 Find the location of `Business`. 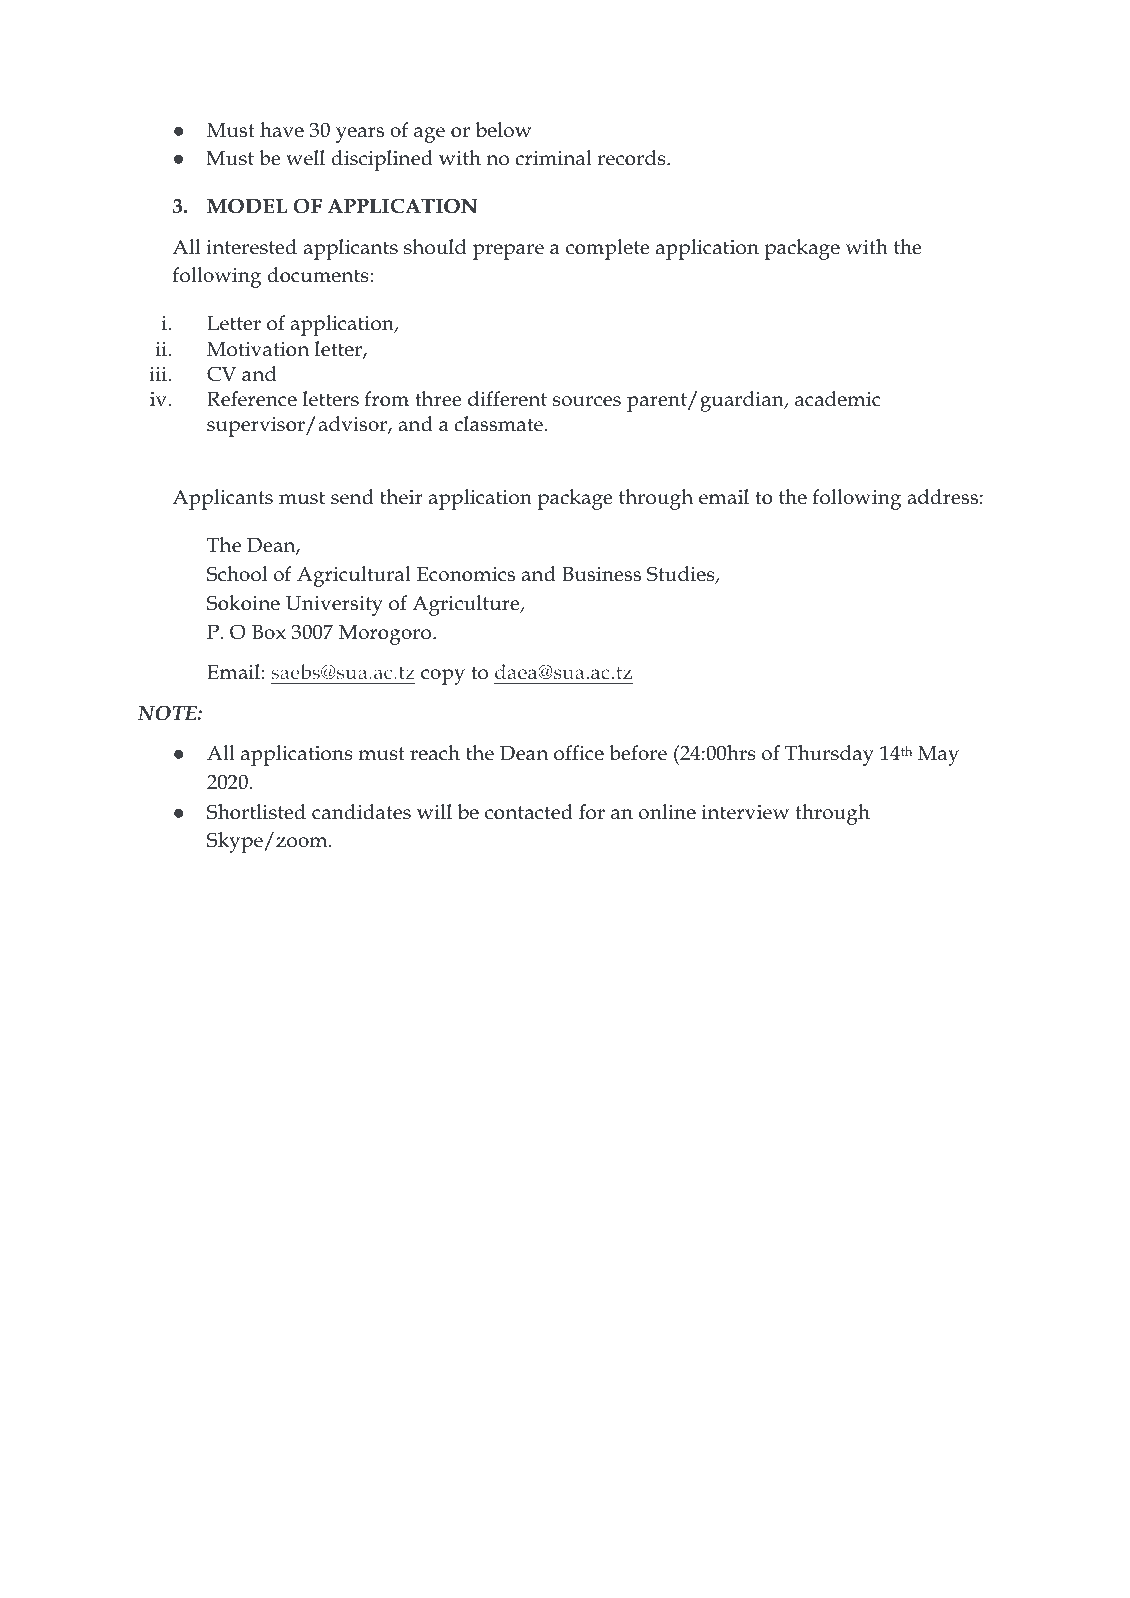

Business is located at coordinates (601, 574).
